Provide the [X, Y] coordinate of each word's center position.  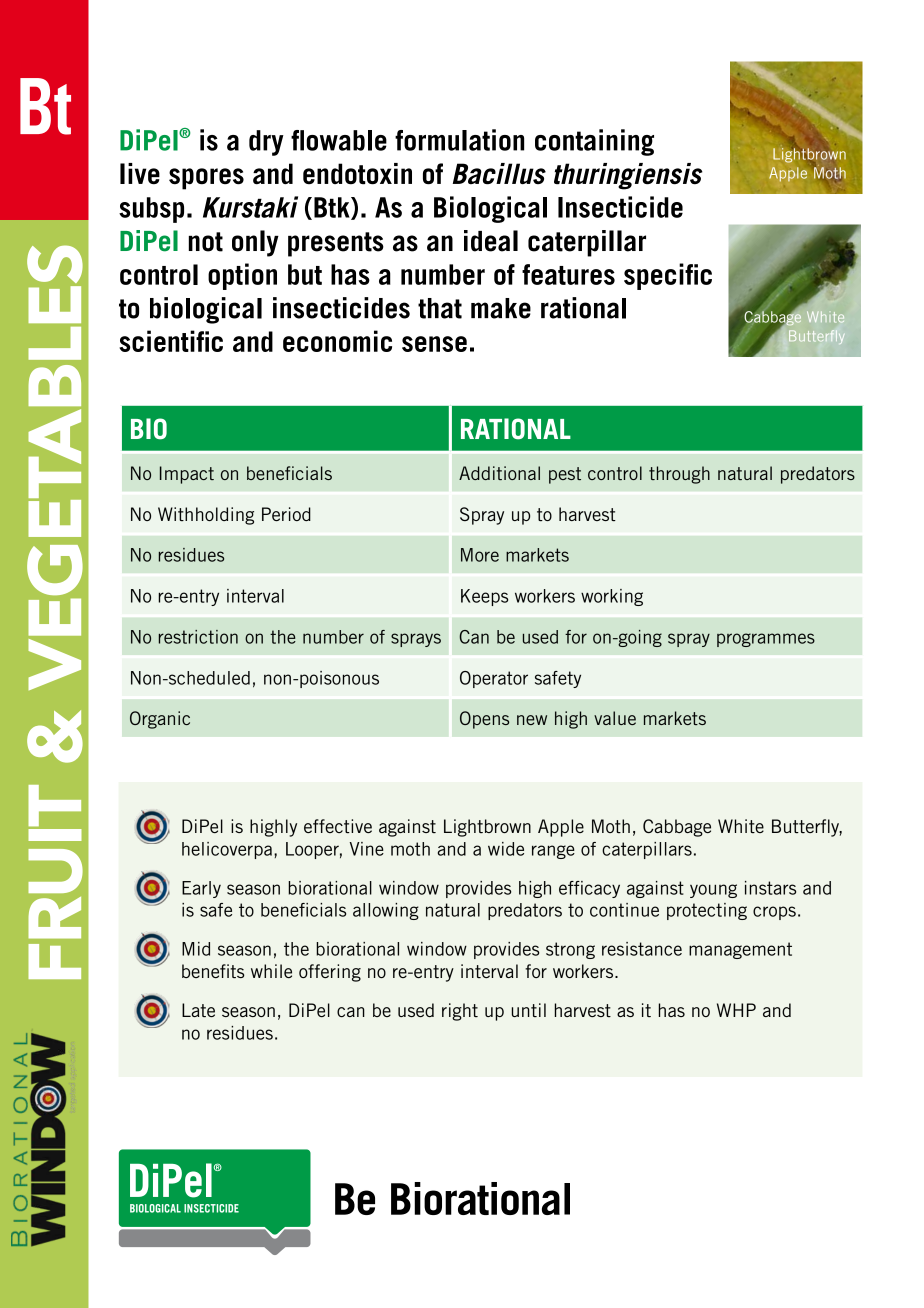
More [480, 555]
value [615, 718]
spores [206, 179]
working [612, 597]
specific [668, 276]
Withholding [206, 516]
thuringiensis [628, 176]
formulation [459, 140]
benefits [213, 971]
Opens [484, 720]
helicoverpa [227, 850]
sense [434, 344]
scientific [171, 341]
